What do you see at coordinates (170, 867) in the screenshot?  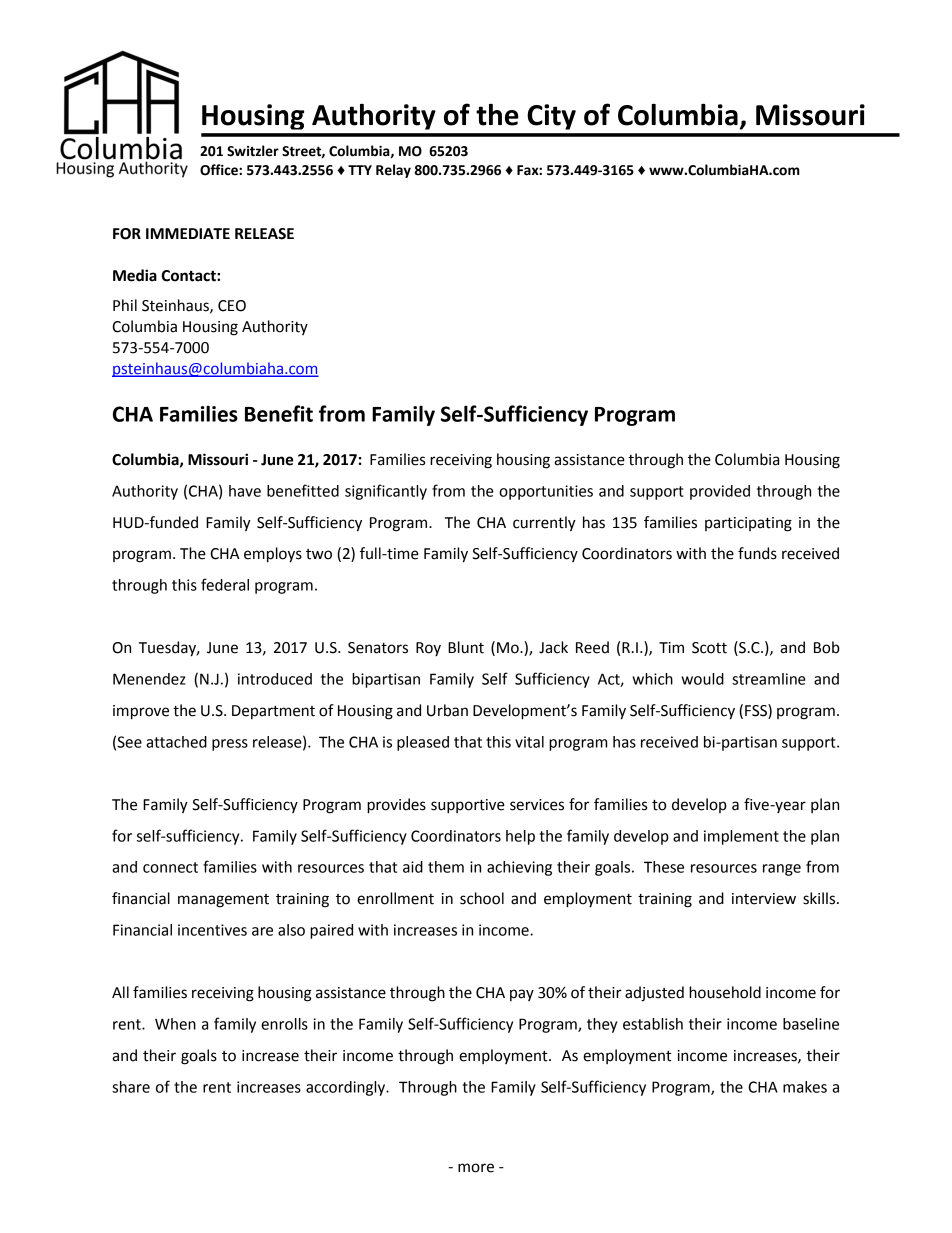 I see `connect` at bounding box center [170, 867].
